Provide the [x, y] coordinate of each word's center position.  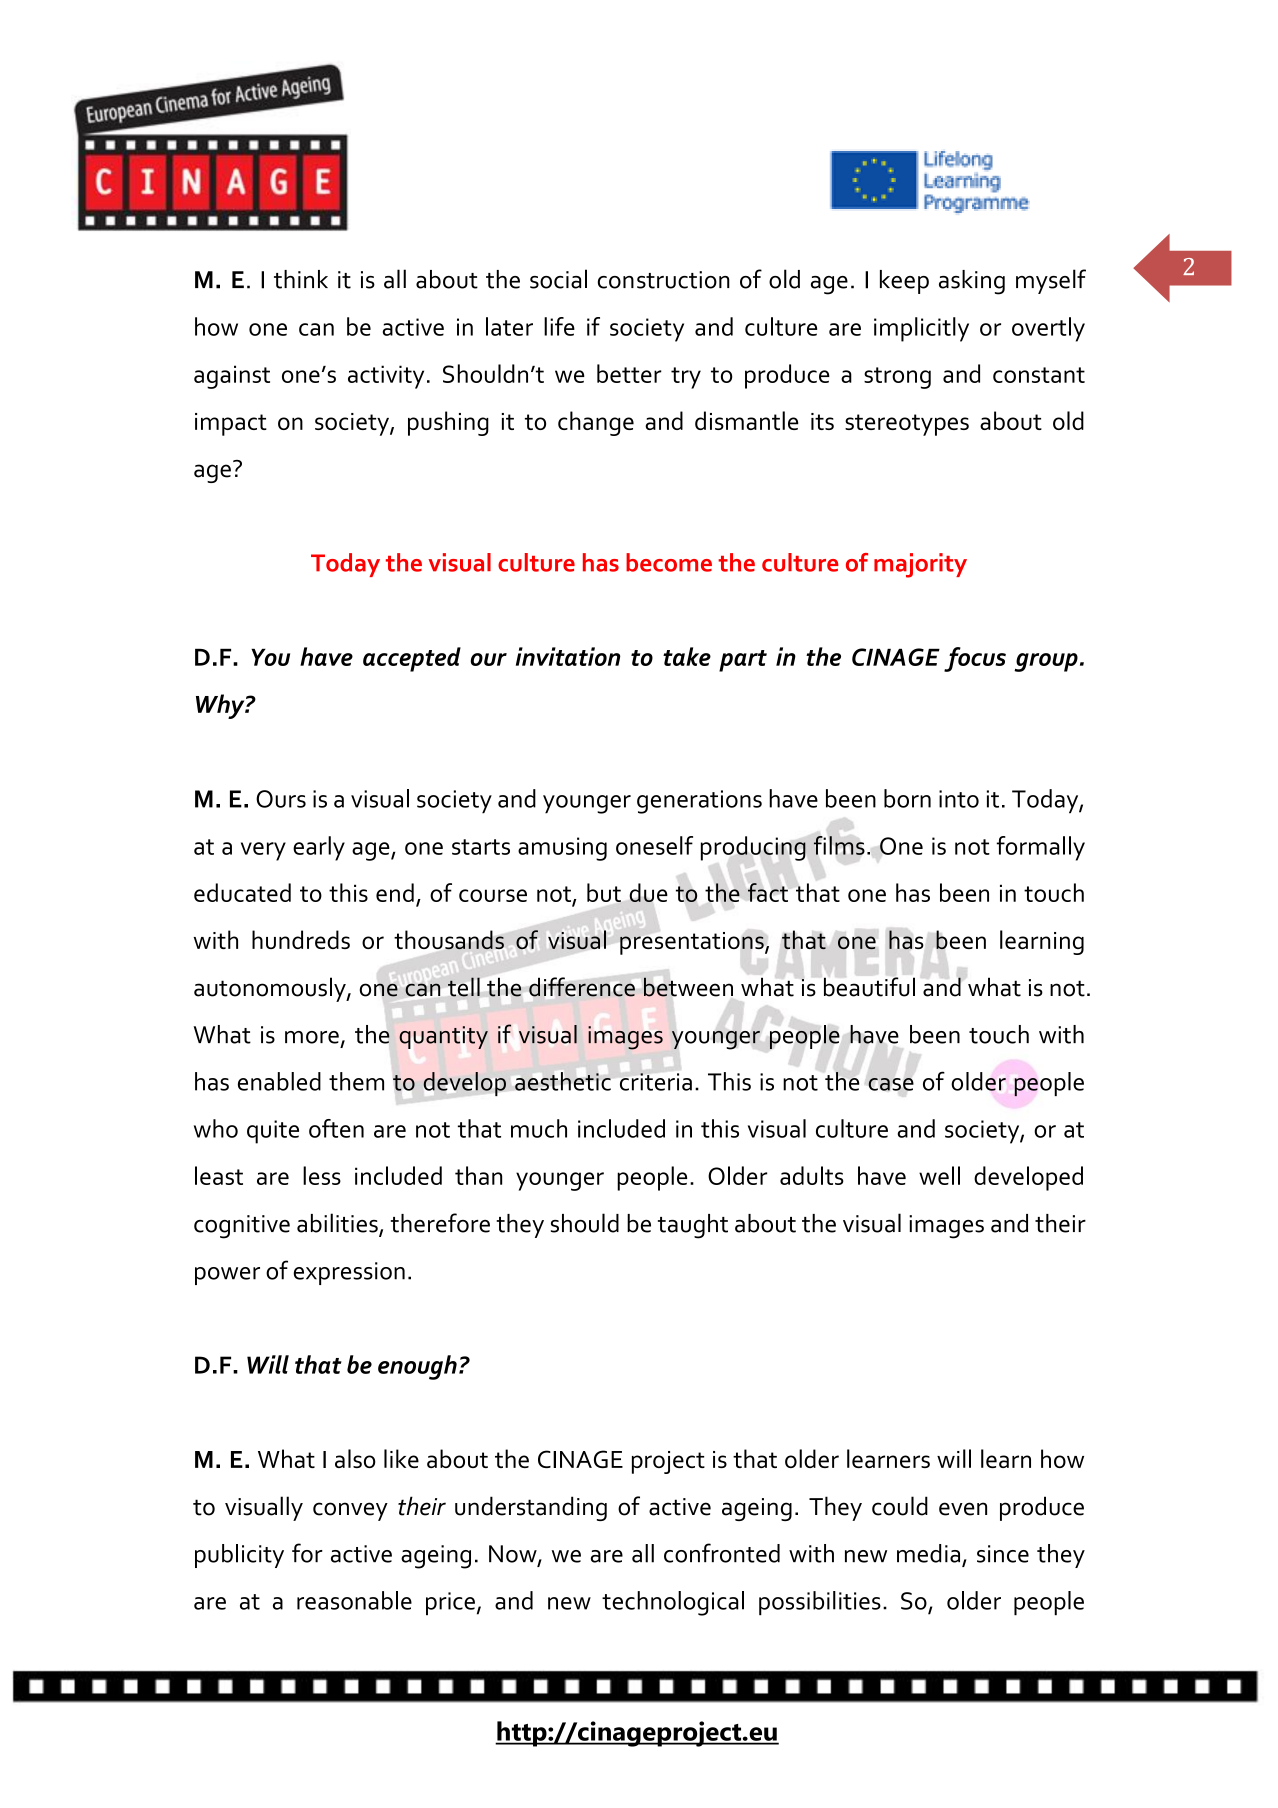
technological [673, 1603]
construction [664, 280]
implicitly [921, 329]
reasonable [354, 1600]
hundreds [301, 939]
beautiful [869, 987]
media [928, 1553]
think [301, 279]
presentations [693, 943]
